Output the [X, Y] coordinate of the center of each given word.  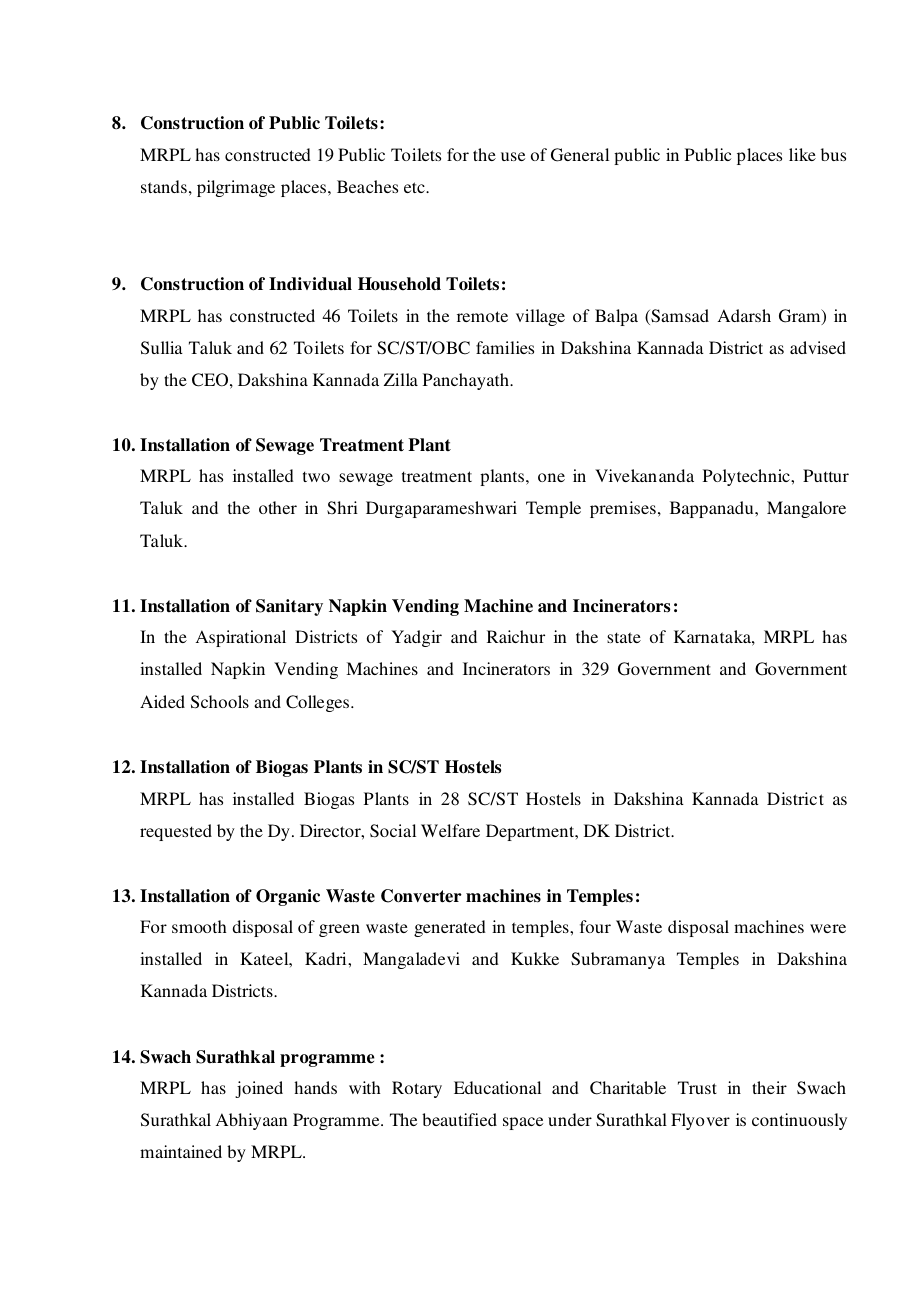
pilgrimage [236, 188]
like [802, 154]
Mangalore [806, 509]
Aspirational [241, 638]
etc [415, 187]
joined [259, 1089]
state [624, 637]
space [523, 1123]
